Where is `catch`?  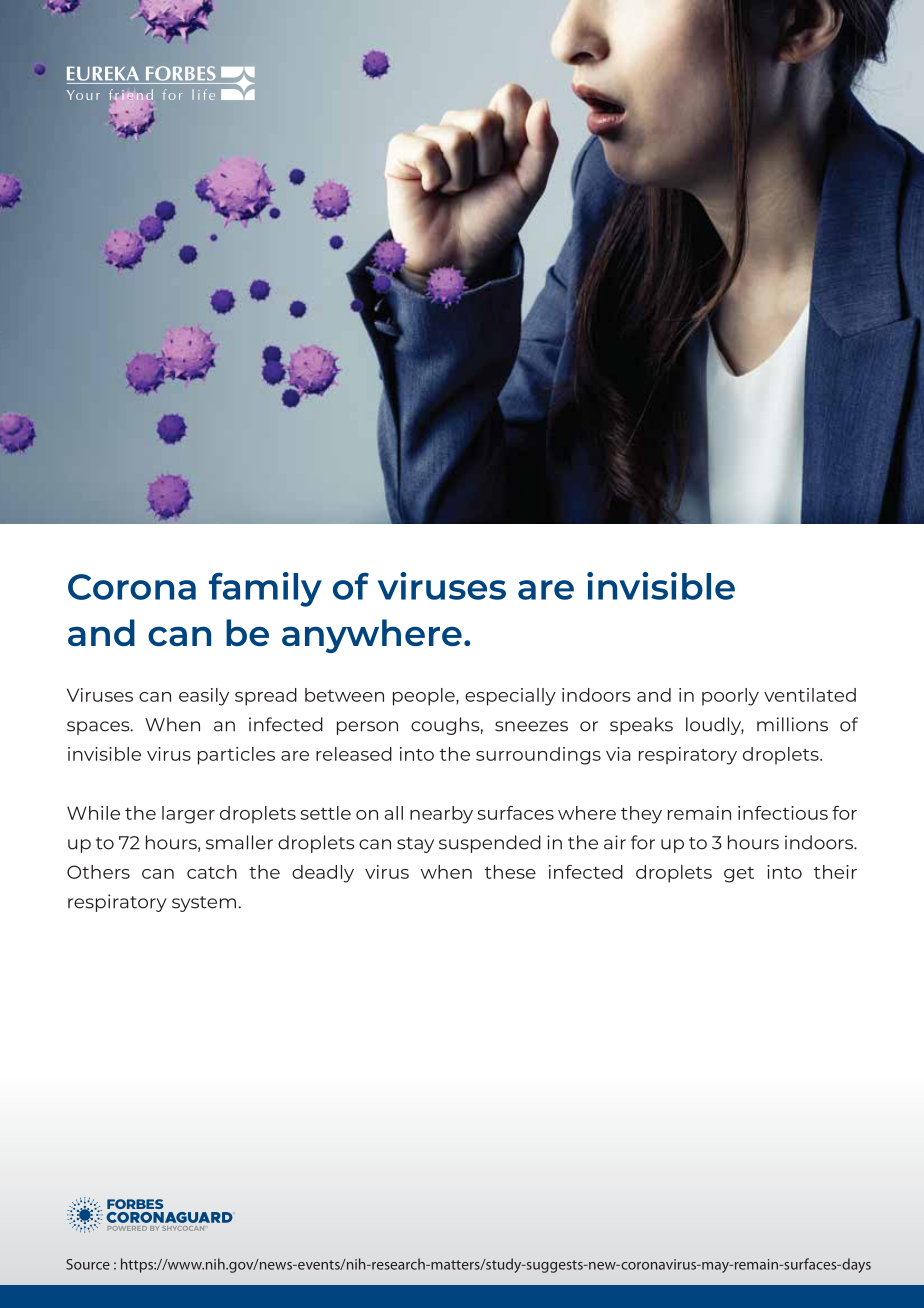 catch is located at coordinates (212, 872).
